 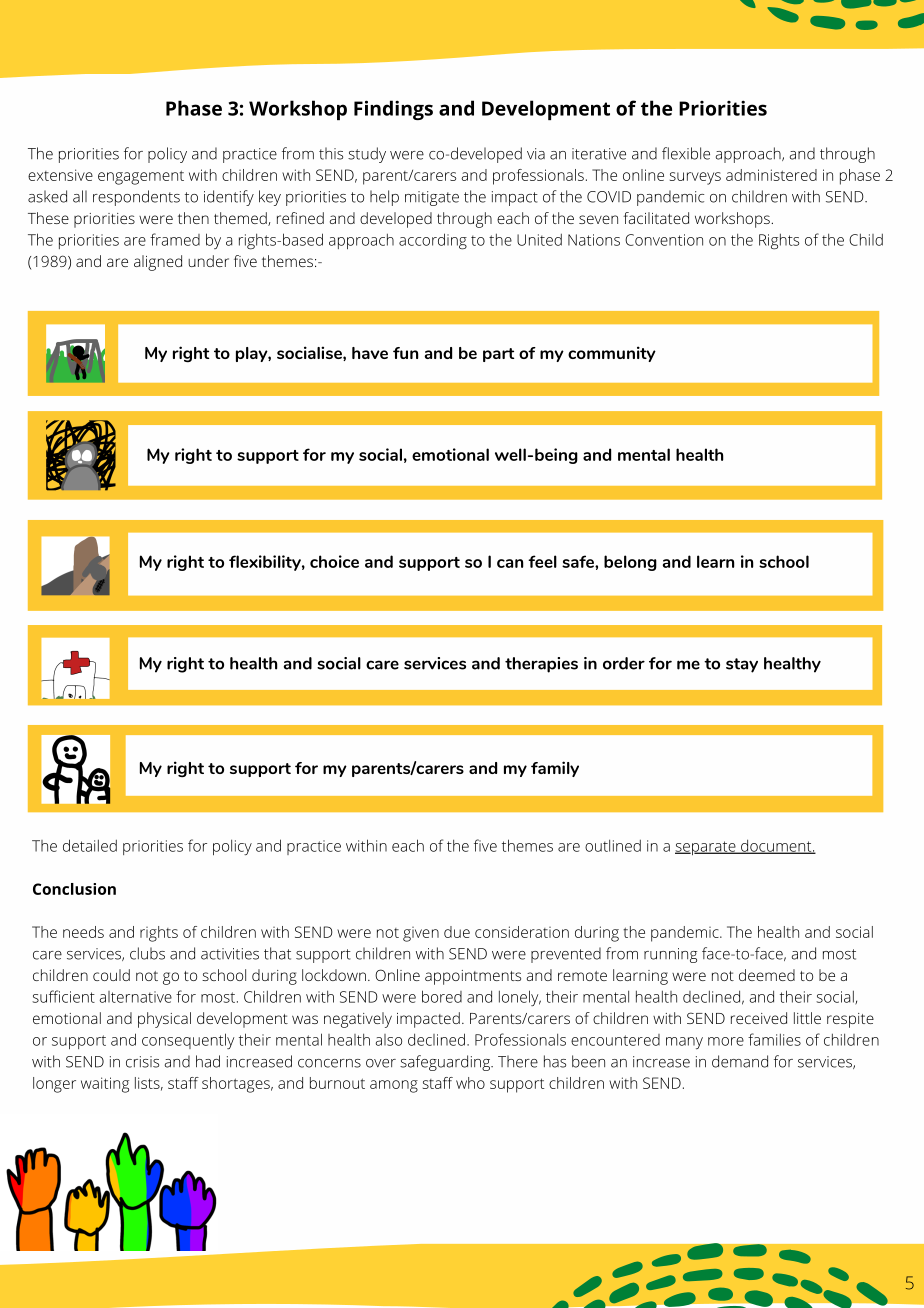 What do you see at coordinates (142, 1062) in the screenshot?
I see `crisis` at bounding box center [142, 1062].
